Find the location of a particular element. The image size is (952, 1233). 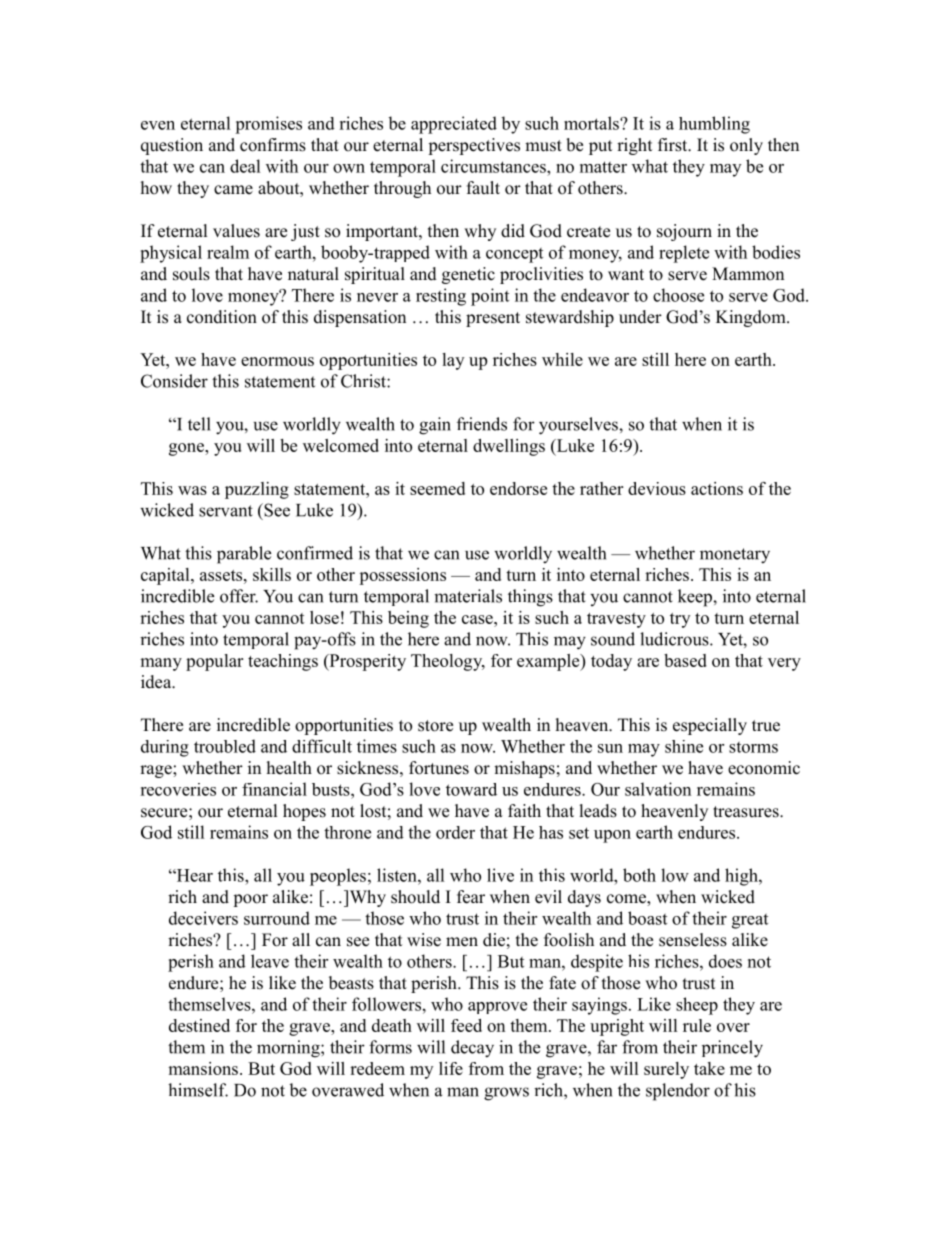

perspectives is located at coordinates (474, 146).
